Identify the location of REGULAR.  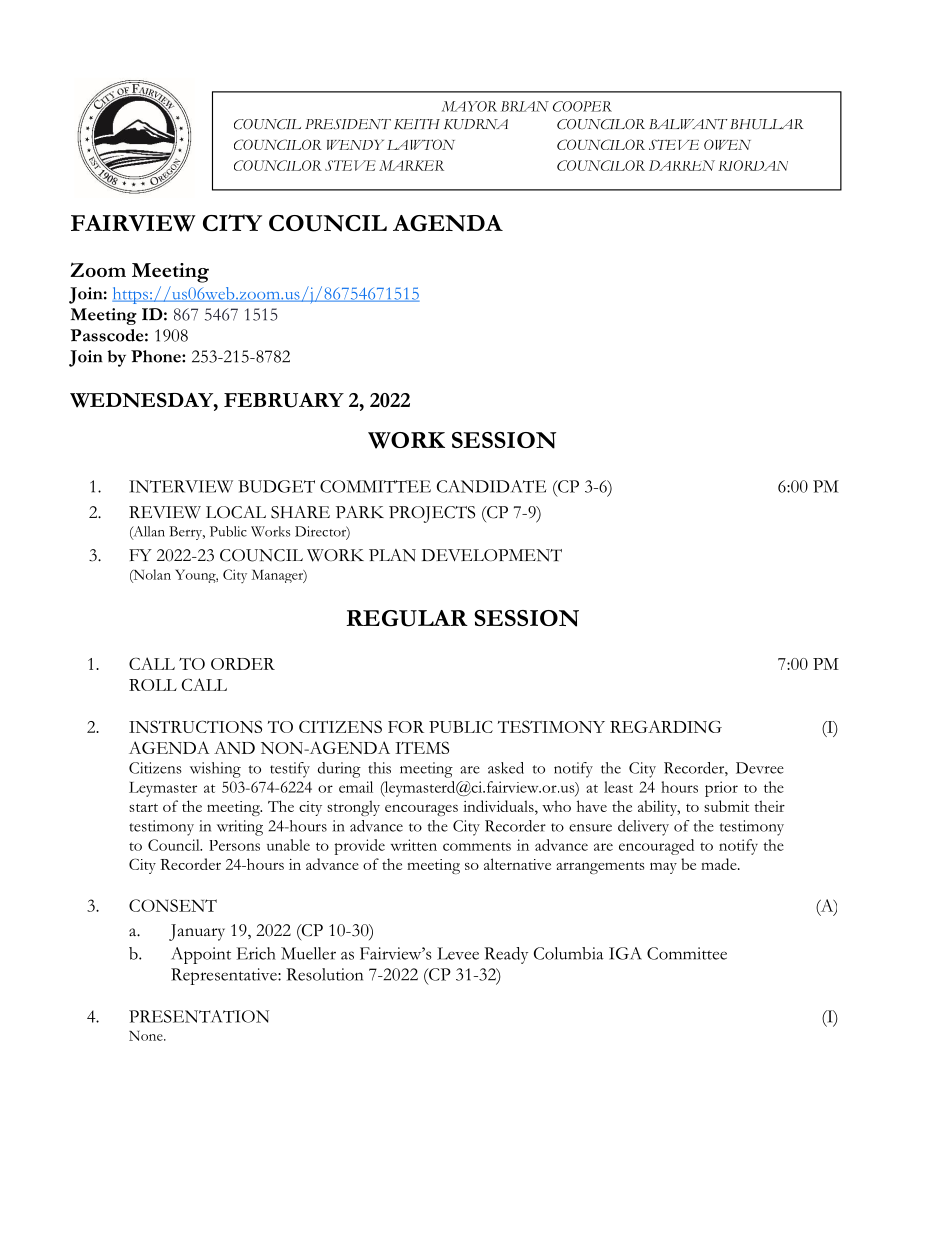
(407, 618).
